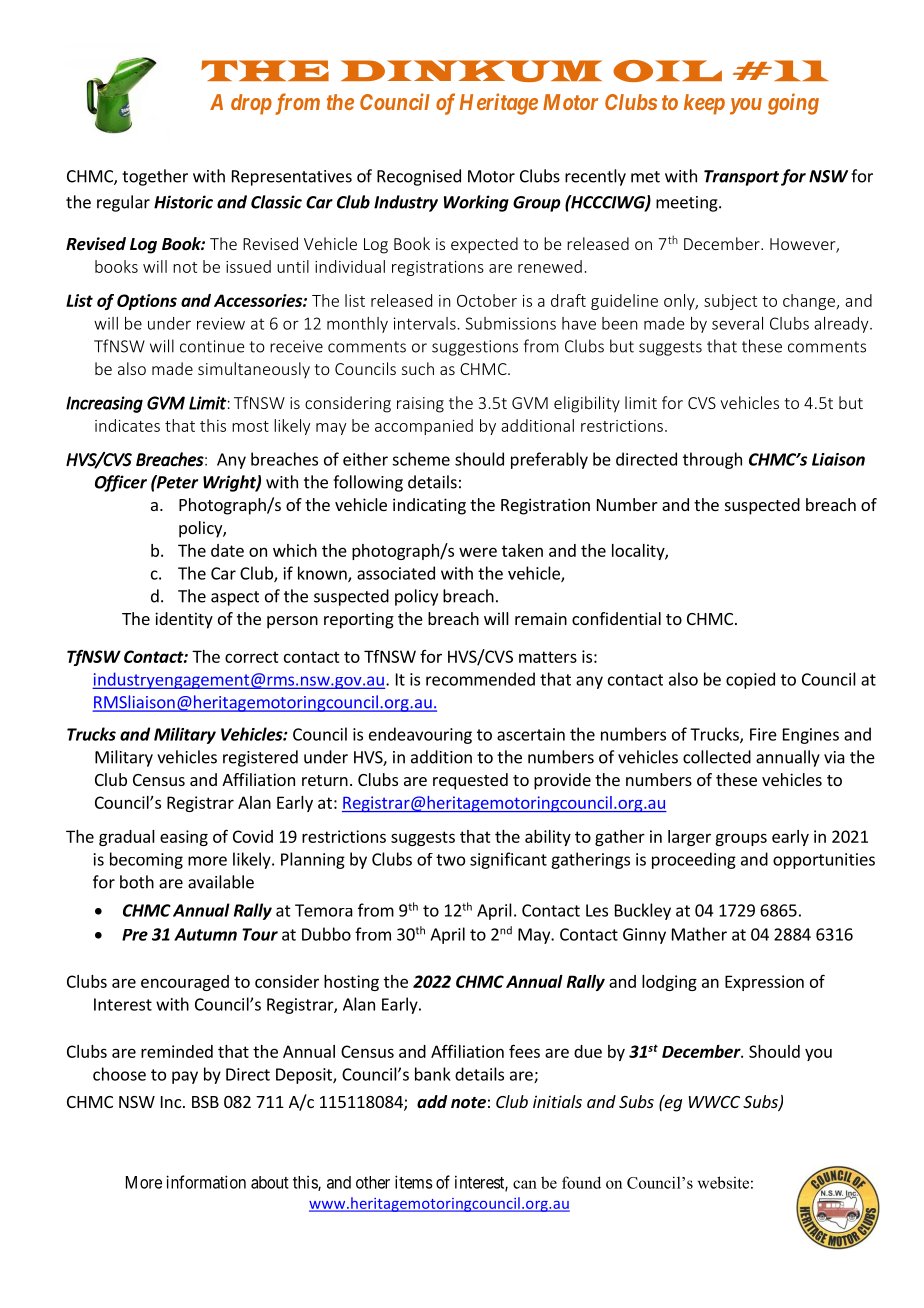 The height and width of the screenshot is (1308, 924). Describe the element at coordinates (184, 620) in the screenshot. I see `identity` at that location.
